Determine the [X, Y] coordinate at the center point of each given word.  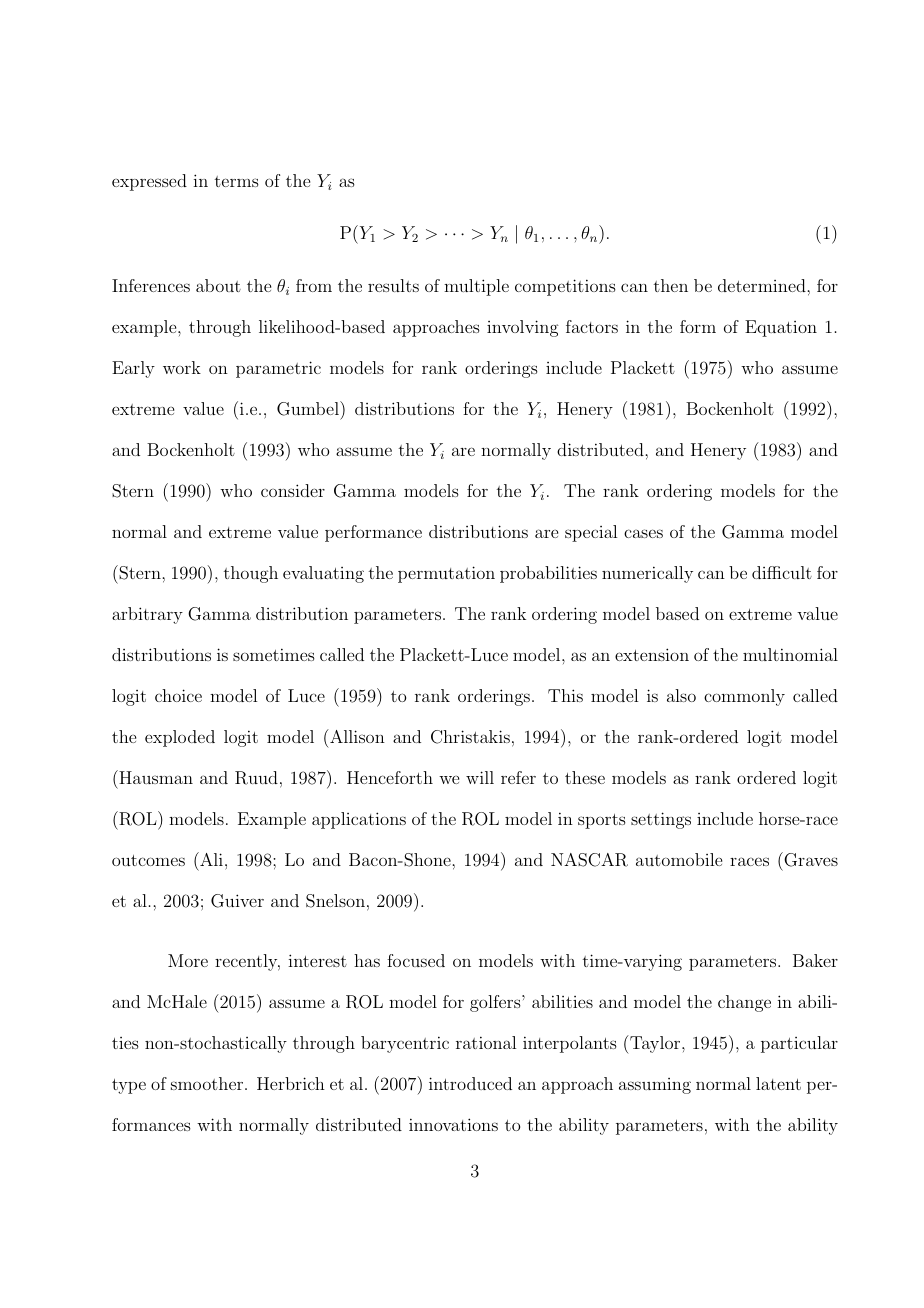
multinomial [790, 654]
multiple [476, 287]
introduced [470, 1083]
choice [178, 695]
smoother [208, 1083]
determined [763, 285]
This [565, 695]
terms [237, 181]
